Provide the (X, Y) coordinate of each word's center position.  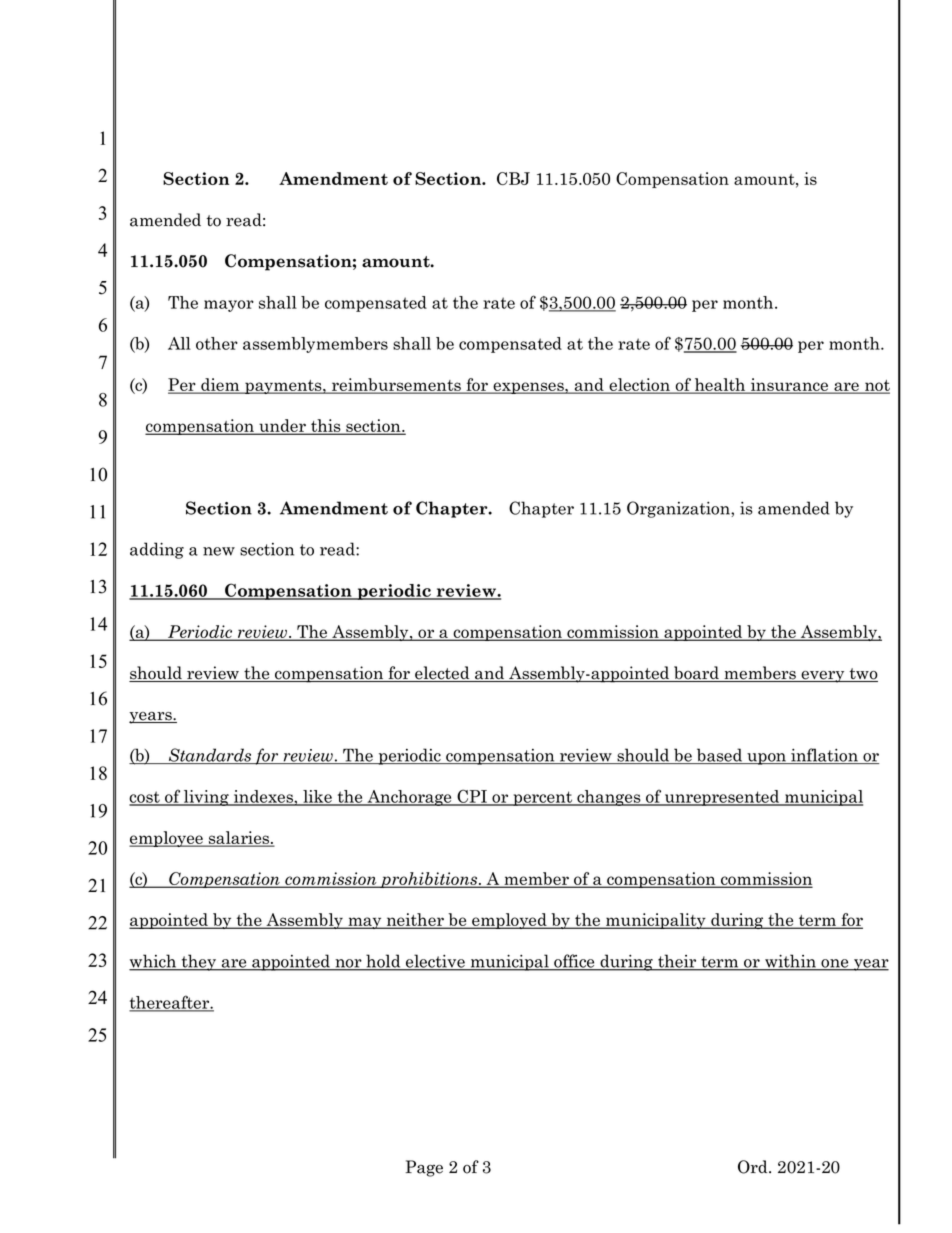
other (217, 343)
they (199, 962)
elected (442, 674)
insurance (790, 385)
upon (767, 759)
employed (509, 921)
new (219, 551)
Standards (210, 756)
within (790, 962)
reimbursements (396, 385)
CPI (472, 797)
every (823, 677)
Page (424, 1168)
